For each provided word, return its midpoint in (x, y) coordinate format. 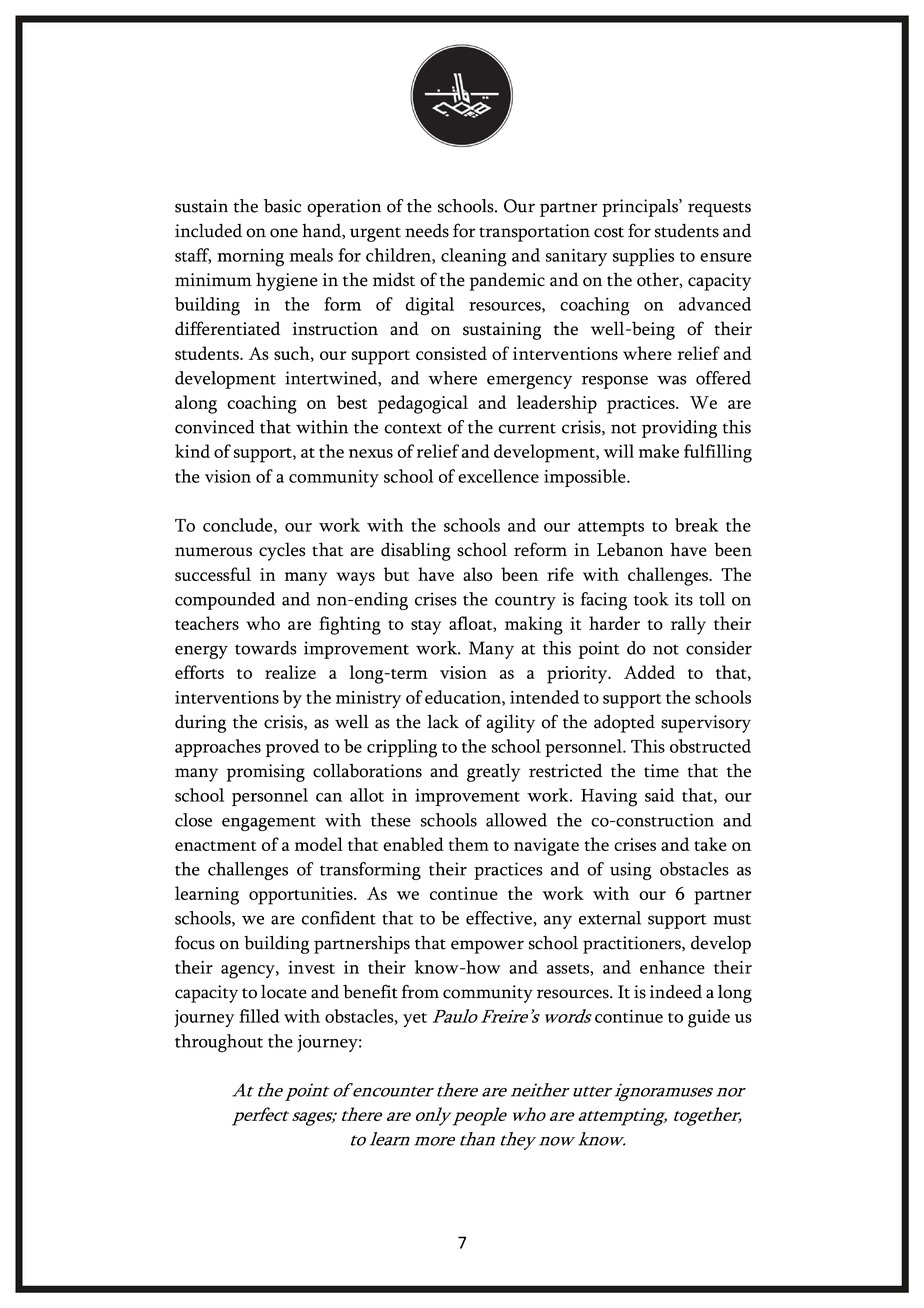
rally (688, 625)
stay (426, 627)
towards (266, 648)
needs (427, 231)
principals (641, 208)
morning (251, 258)
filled (259, 1016)
